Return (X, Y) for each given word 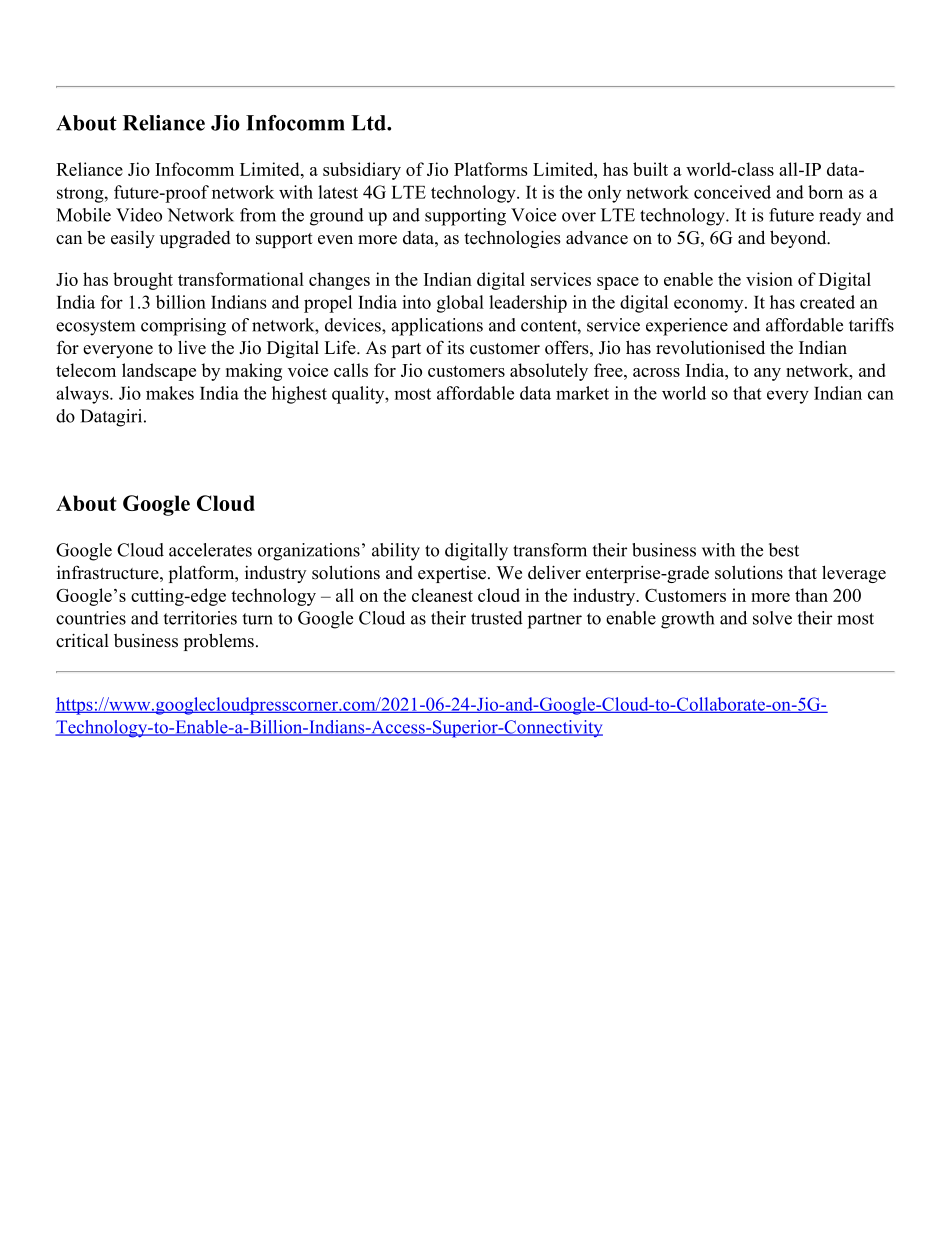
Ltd (369, 123)
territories (200, 618)
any (767, 374)
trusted (497, 618)
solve (772, 618)
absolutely (549, 372)
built (650, 169)
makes (170, 393)
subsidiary (362, 171)
